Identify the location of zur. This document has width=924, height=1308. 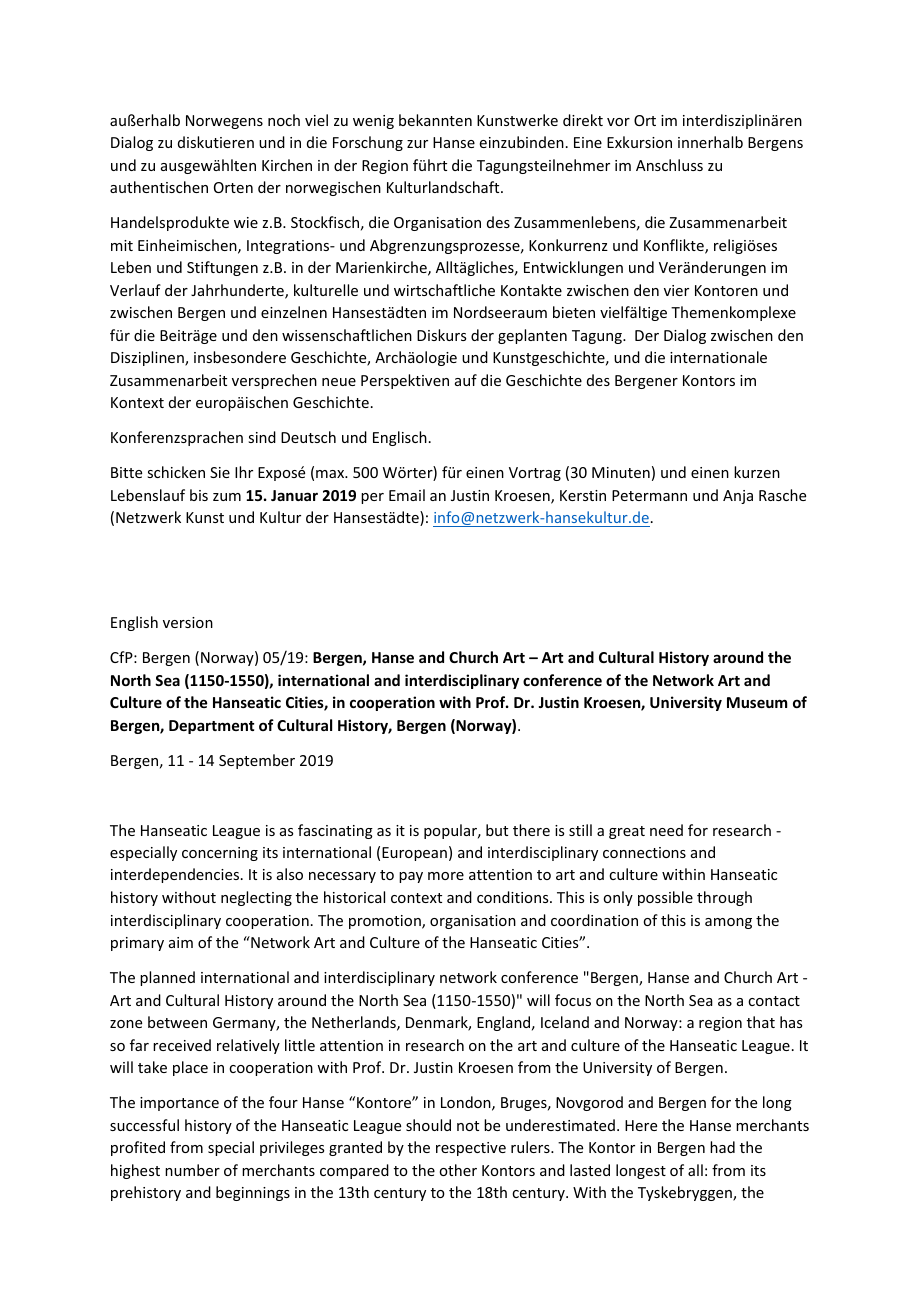
(417, 144).
